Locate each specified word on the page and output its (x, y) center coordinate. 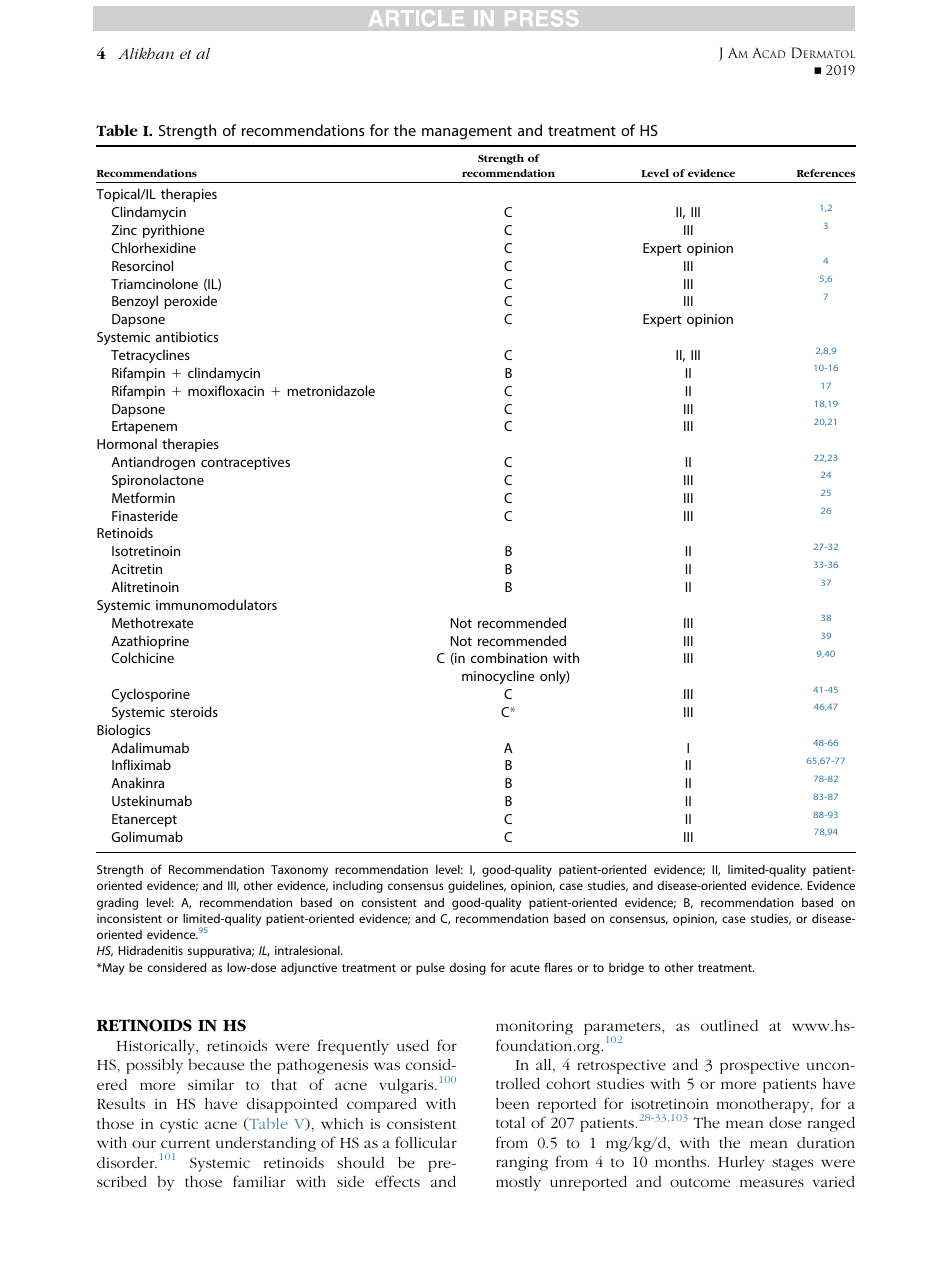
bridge (626, 969)
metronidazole (331, 390)
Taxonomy (299, 871)
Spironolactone (158, 481)
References (826, 173)
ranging (522, 1163)
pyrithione (174, 231)
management (467, 133)
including (358, 886)
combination (509, 657)
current (185, 1143)
